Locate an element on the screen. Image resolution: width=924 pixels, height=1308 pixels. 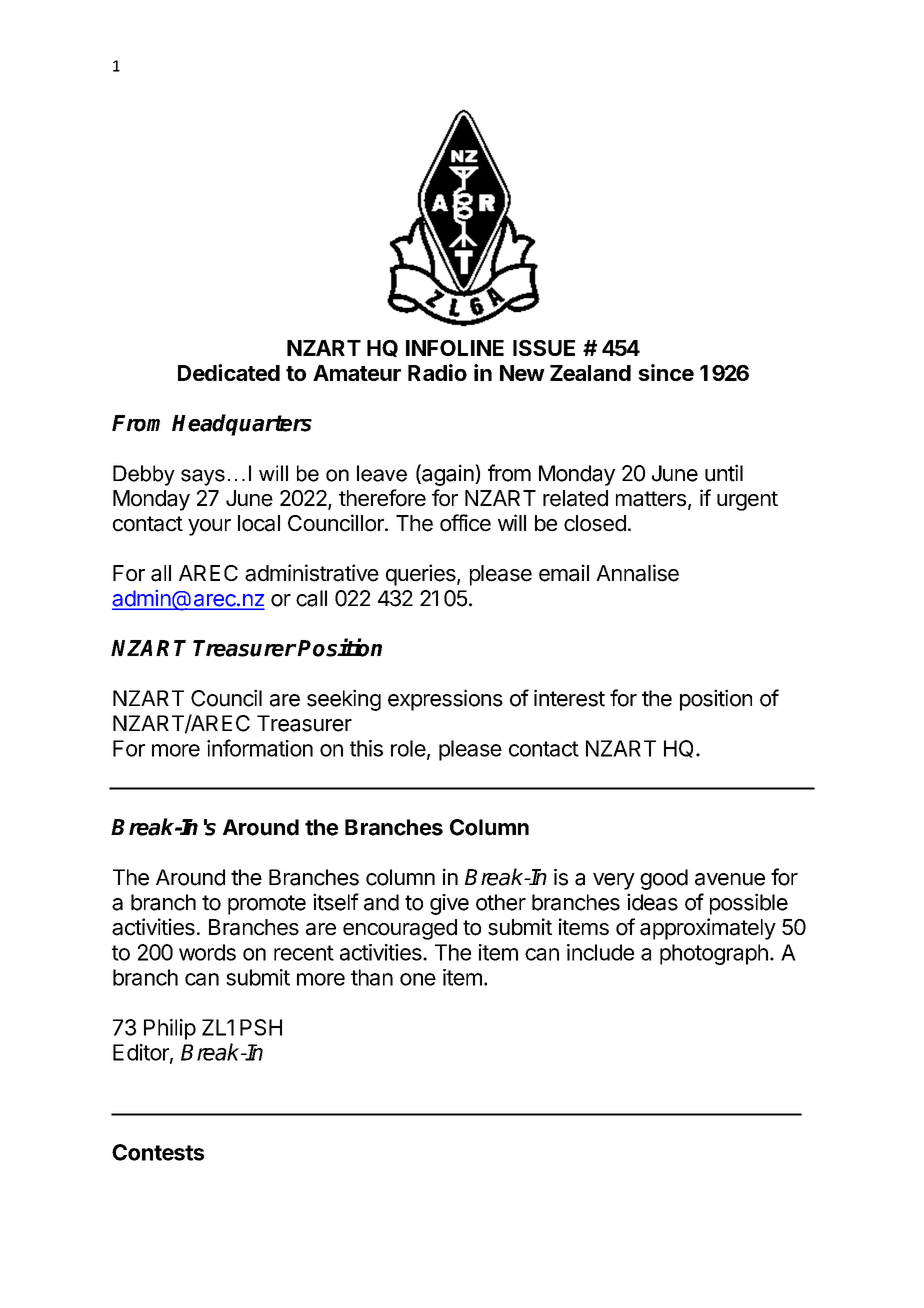
your is located at coordinates (209, 527).
